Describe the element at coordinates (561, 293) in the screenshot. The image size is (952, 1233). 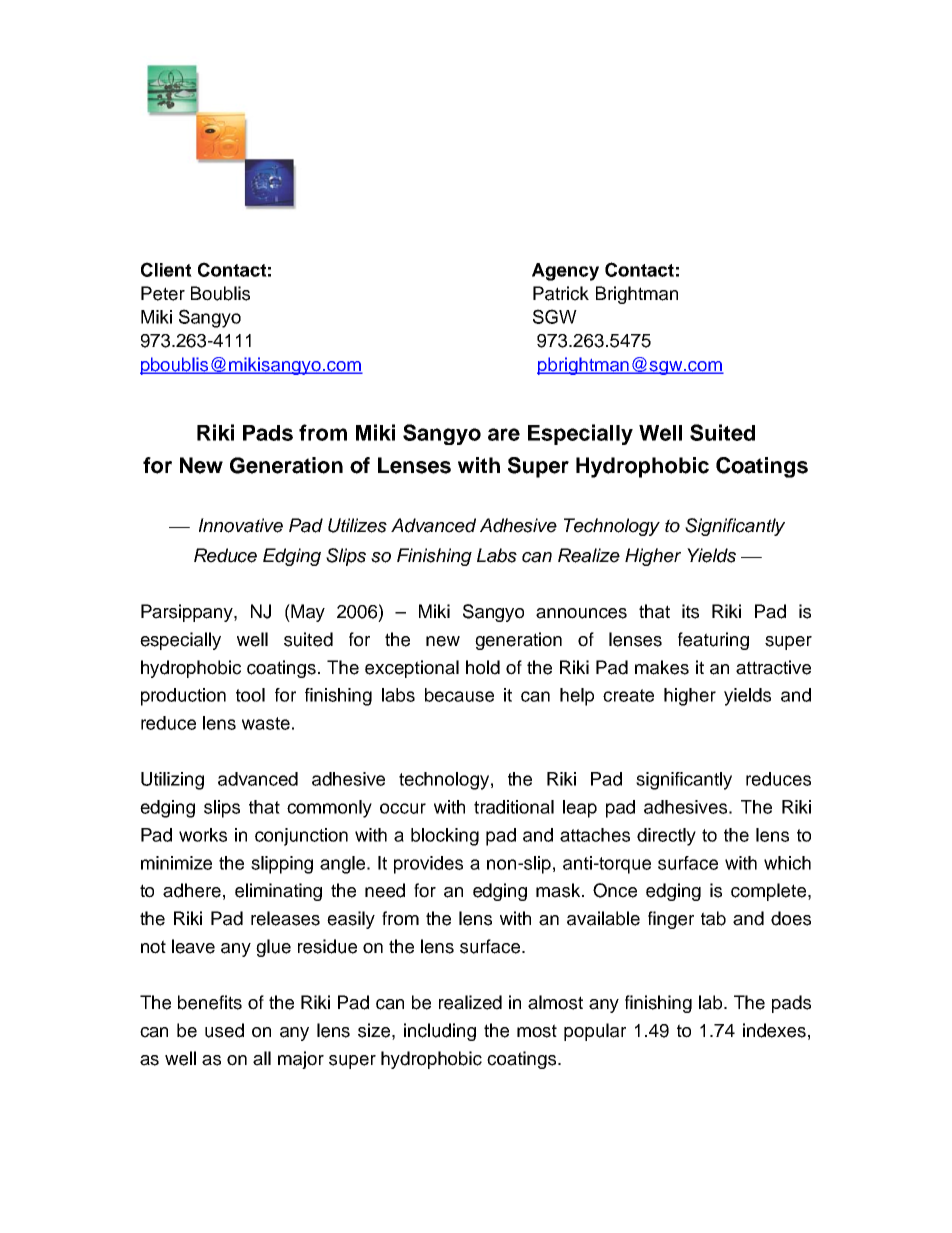
I see `Patrick` at that location.
